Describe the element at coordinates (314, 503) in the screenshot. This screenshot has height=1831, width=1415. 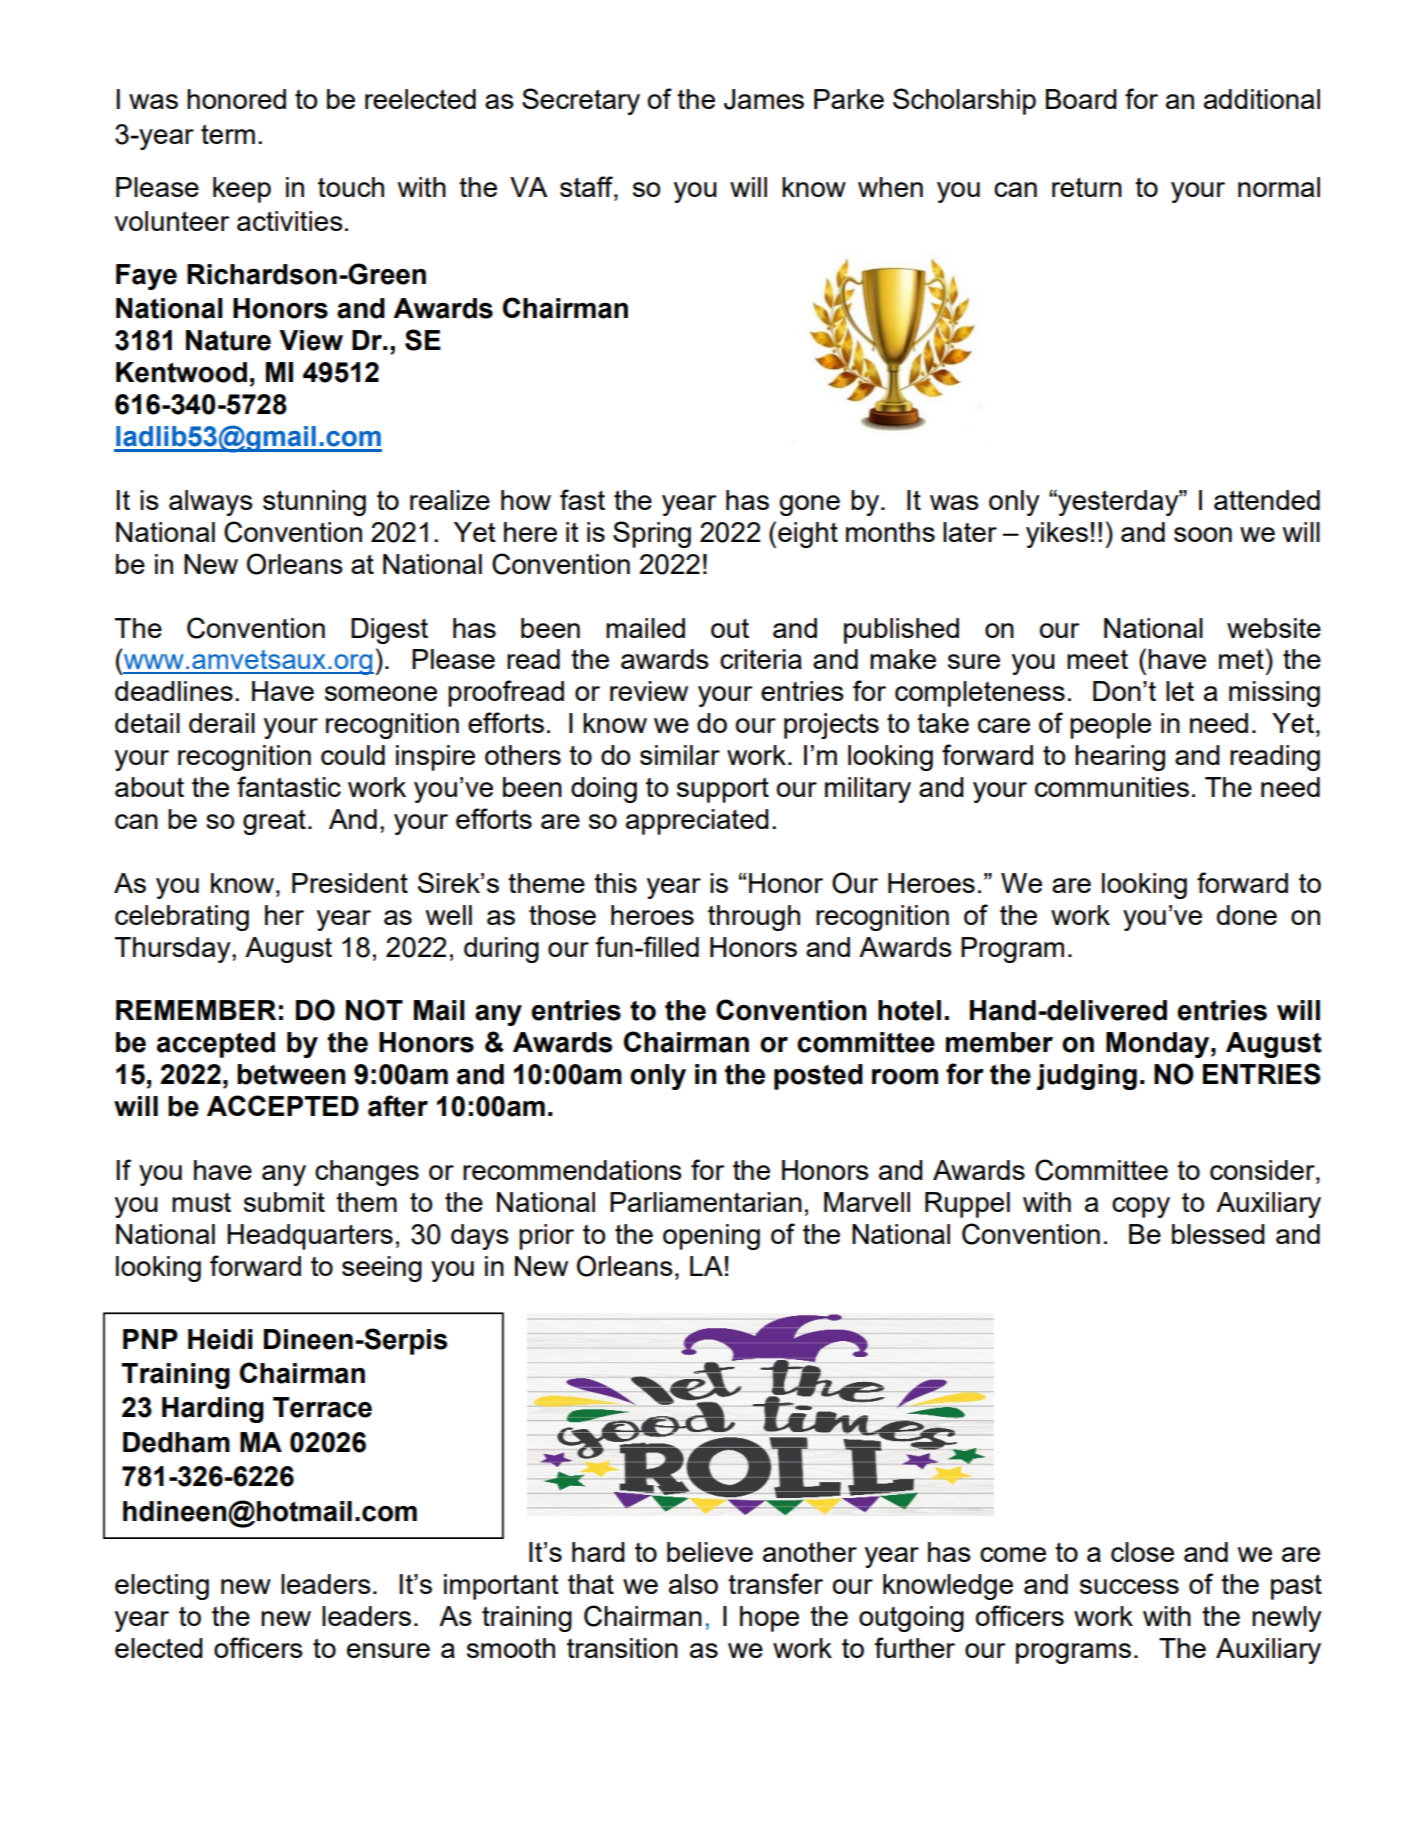
I see `stunning` at that location.
